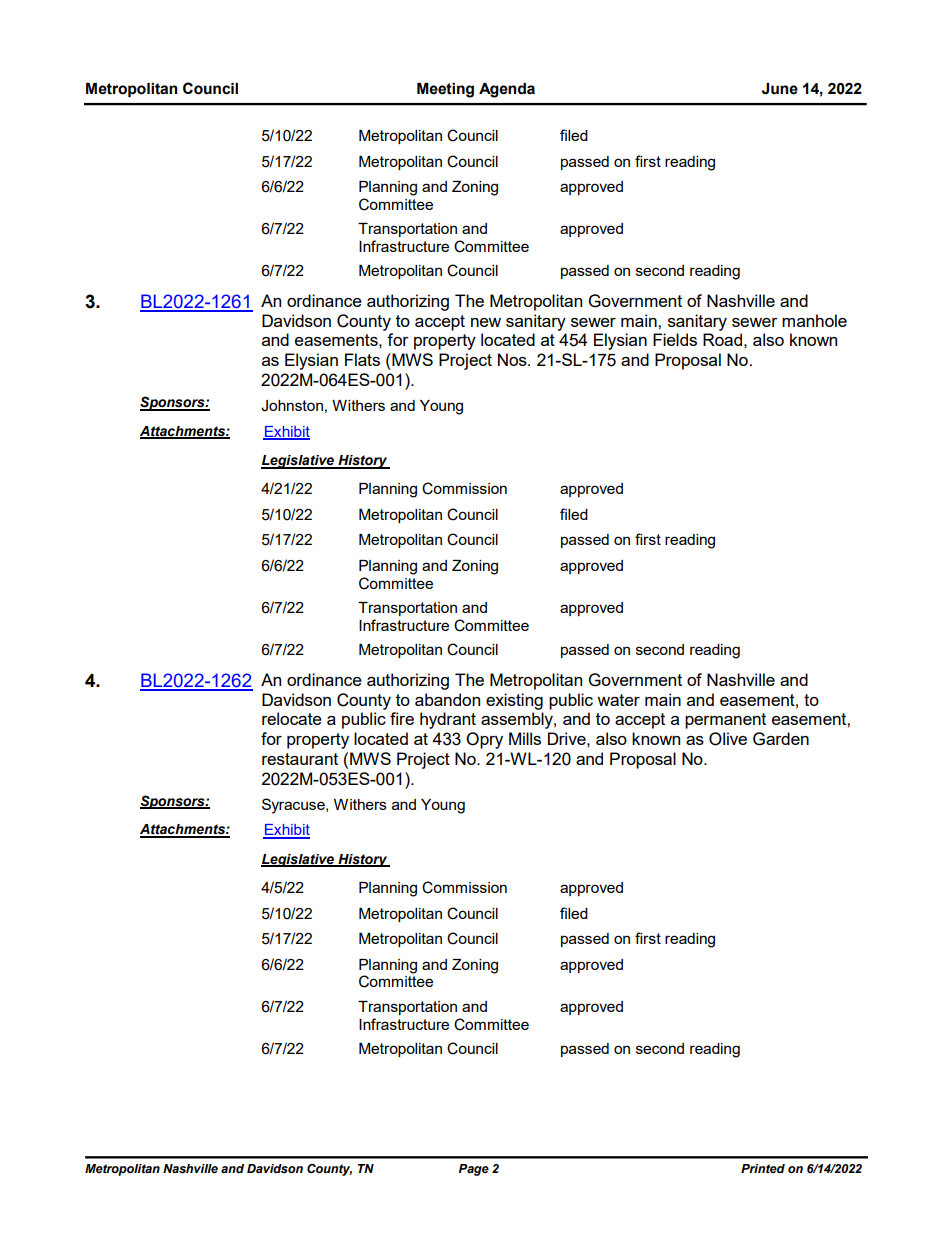 The width and height of the screenshot is (952, 1233). What do you see at coordinates (763, 1168) in the screenshot?
I see `Printed` at bounding box center [763, 1168].
